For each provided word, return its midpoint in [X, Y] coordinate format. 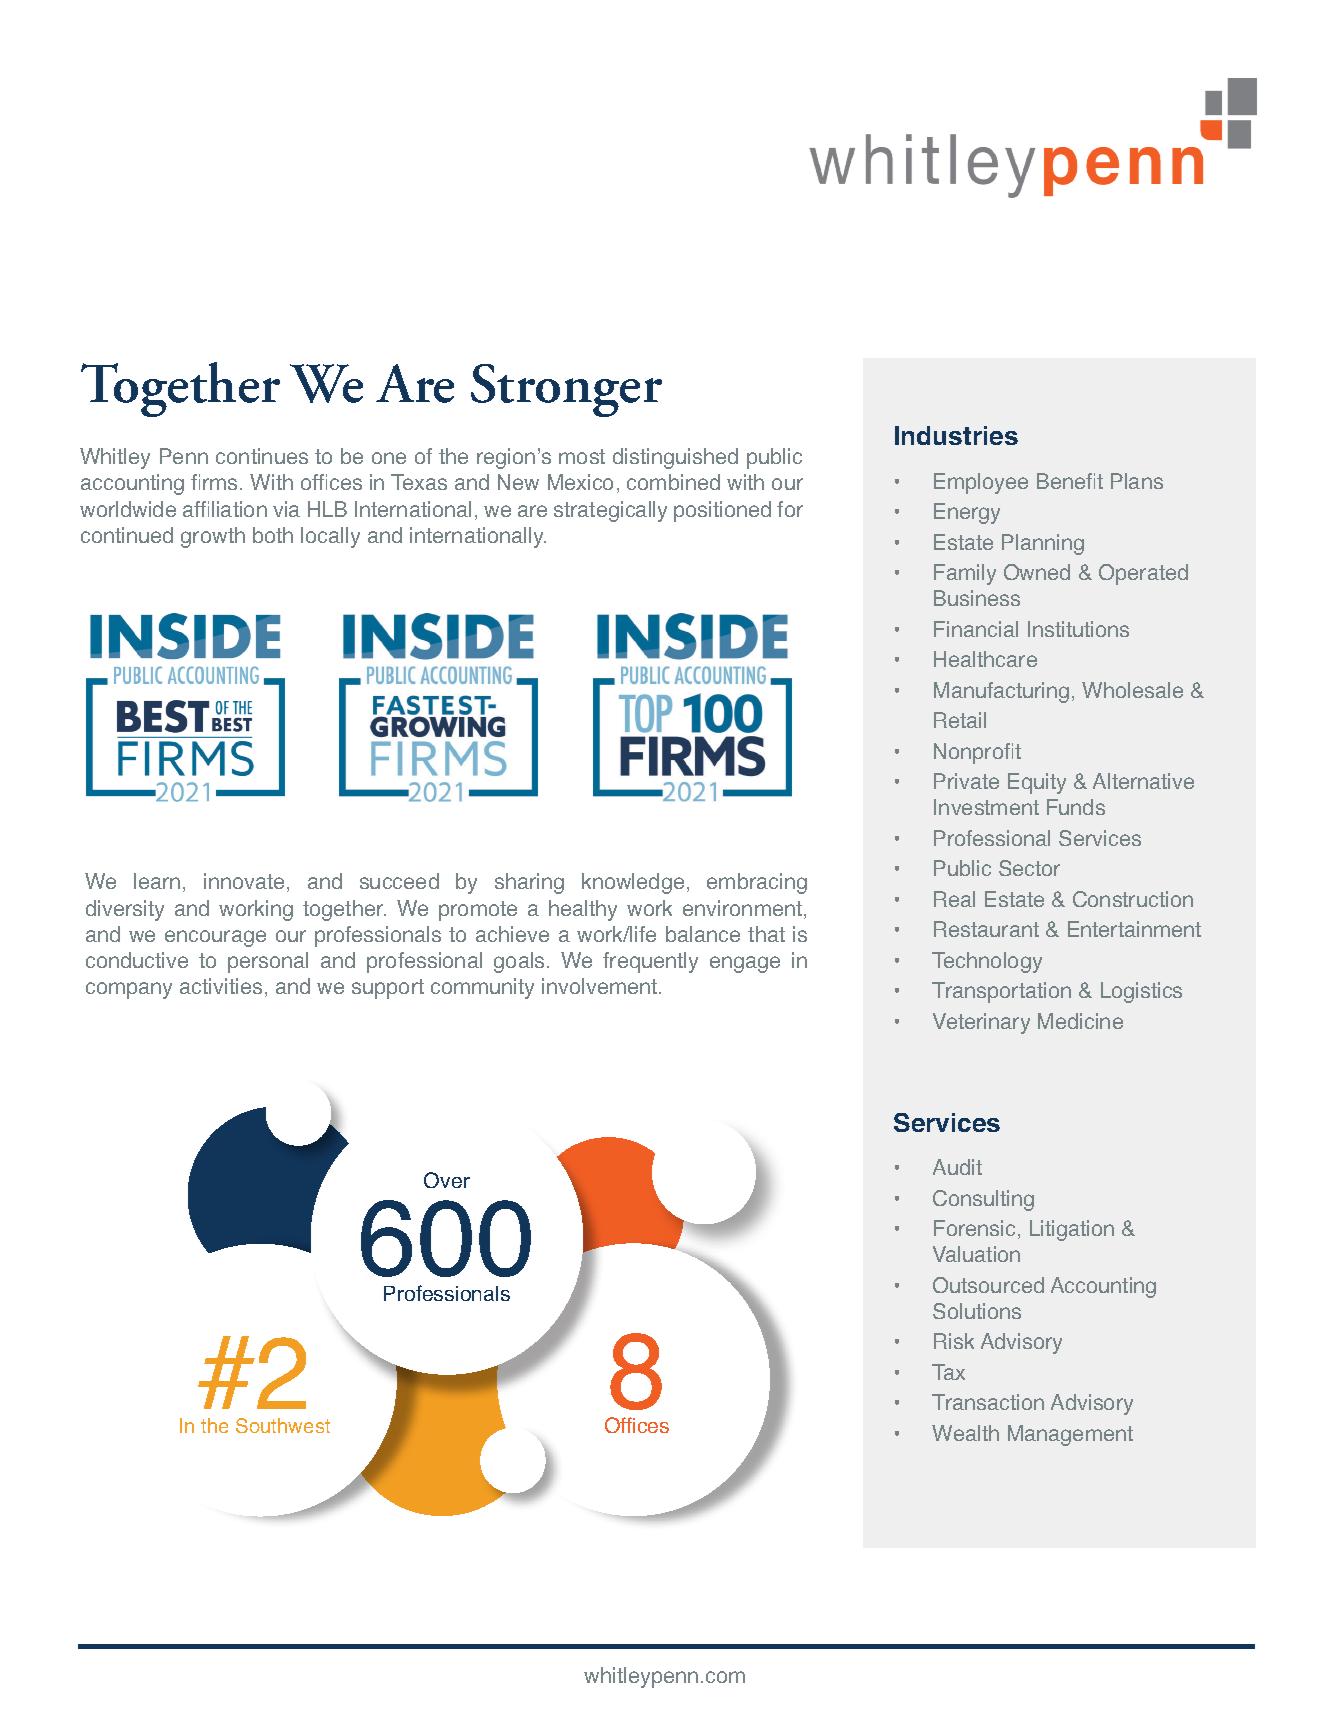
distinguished [675, 458]
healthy [583, 910]
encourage [215, 938]
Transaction [988, 1402]
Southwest [283, 1425]
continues [262, 456]
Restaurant [986, 929]
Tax [948, 1372]
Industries [956, 435]
